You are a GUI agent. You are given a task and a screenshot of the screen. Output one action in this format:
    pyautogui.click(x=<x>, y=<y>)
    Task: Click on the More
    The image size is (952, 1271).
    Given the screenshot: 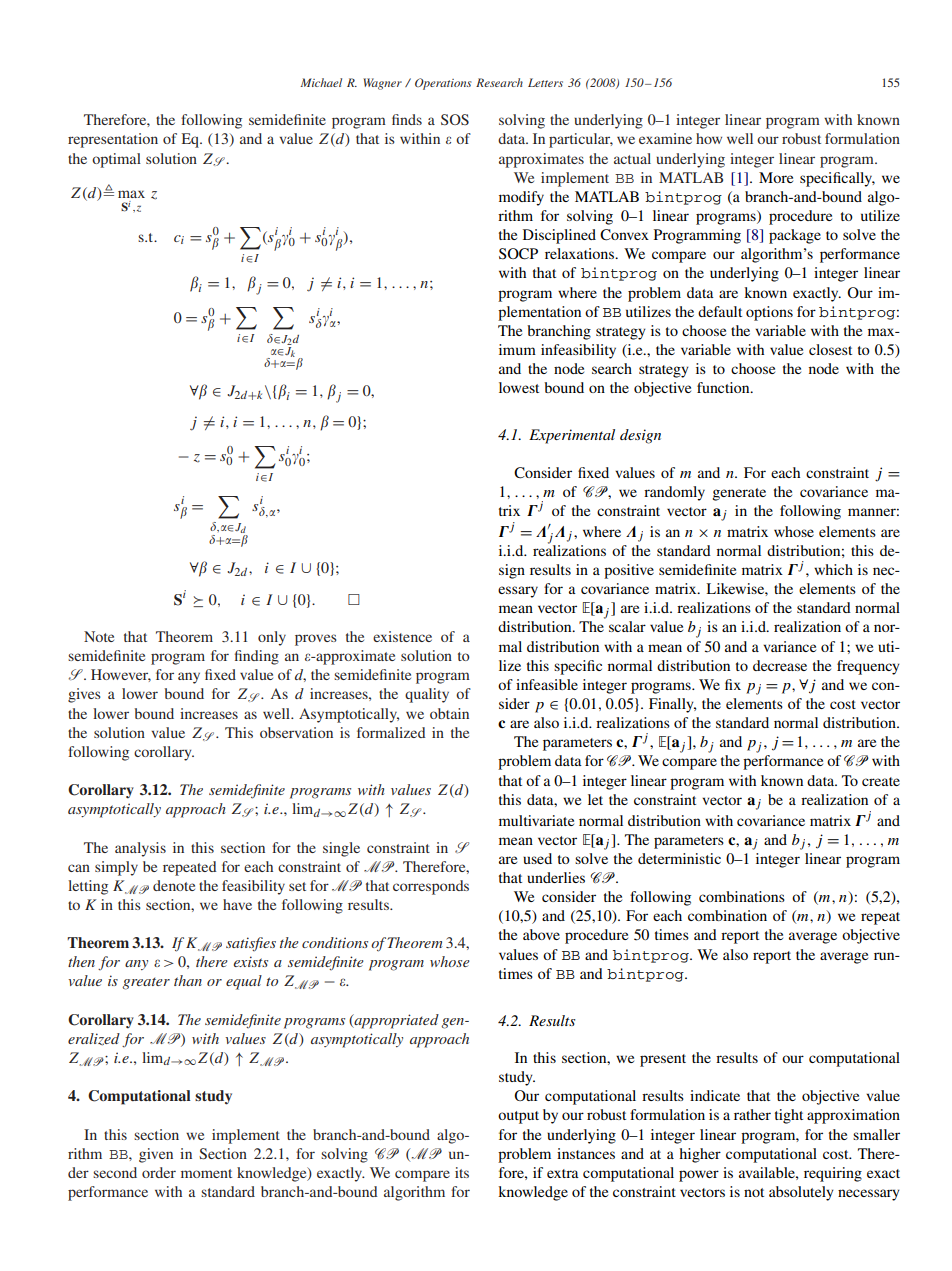 What is the action you would take?
    pyautogui.click(x=776, y=177)
